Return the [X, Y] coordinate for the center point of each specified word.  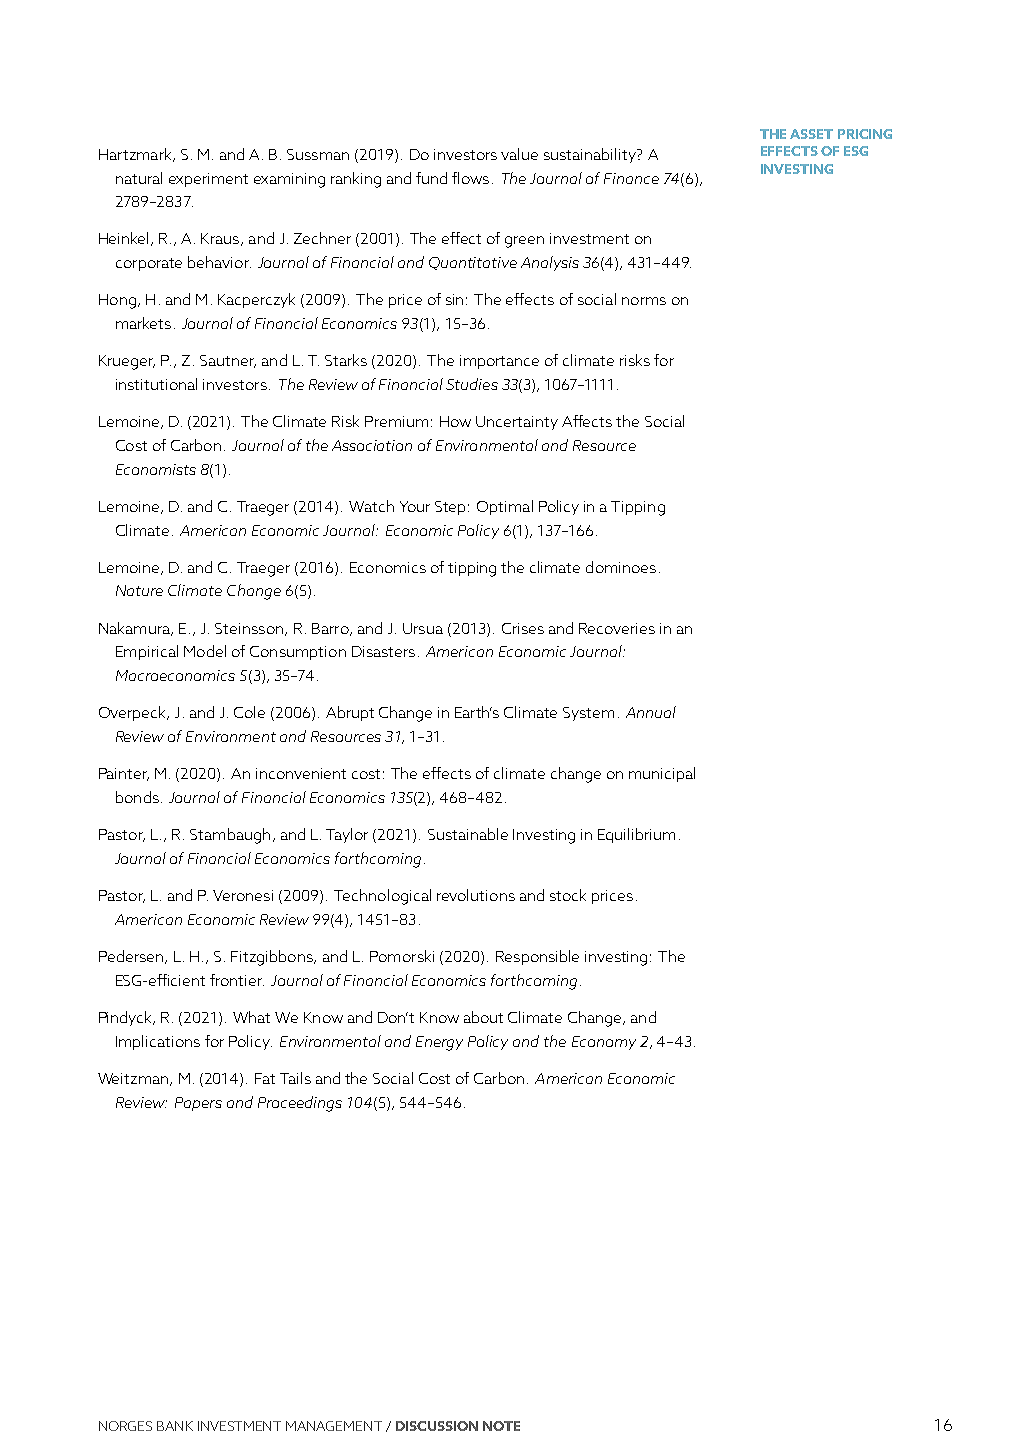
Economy [604, 1043]
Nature [139, 590]
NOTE [501, 1426]
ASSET [811, 134]
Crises [523, 628]
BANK [175, 1426]
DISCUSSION [437, 1426]
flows [470, 178]
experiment [208, 180]
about [483, 1017]
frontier [237, 980]
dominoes [621, 567]
